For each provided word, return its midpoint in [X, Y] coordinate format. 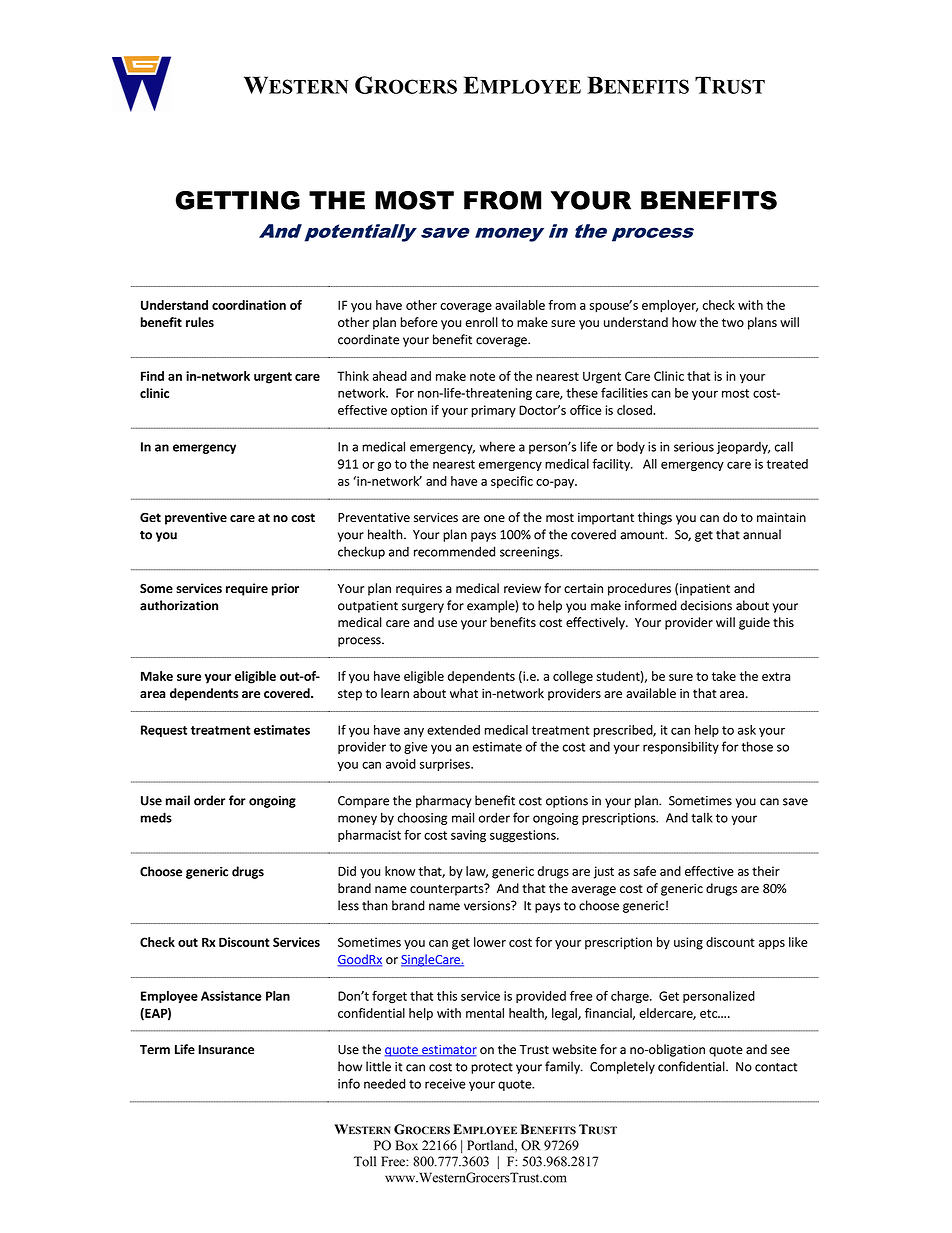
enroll [481, 322]
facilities [624, 392]
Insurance [226, 1050]
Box [407, 1145]
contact [776, 1067]
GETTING [238, 200]
